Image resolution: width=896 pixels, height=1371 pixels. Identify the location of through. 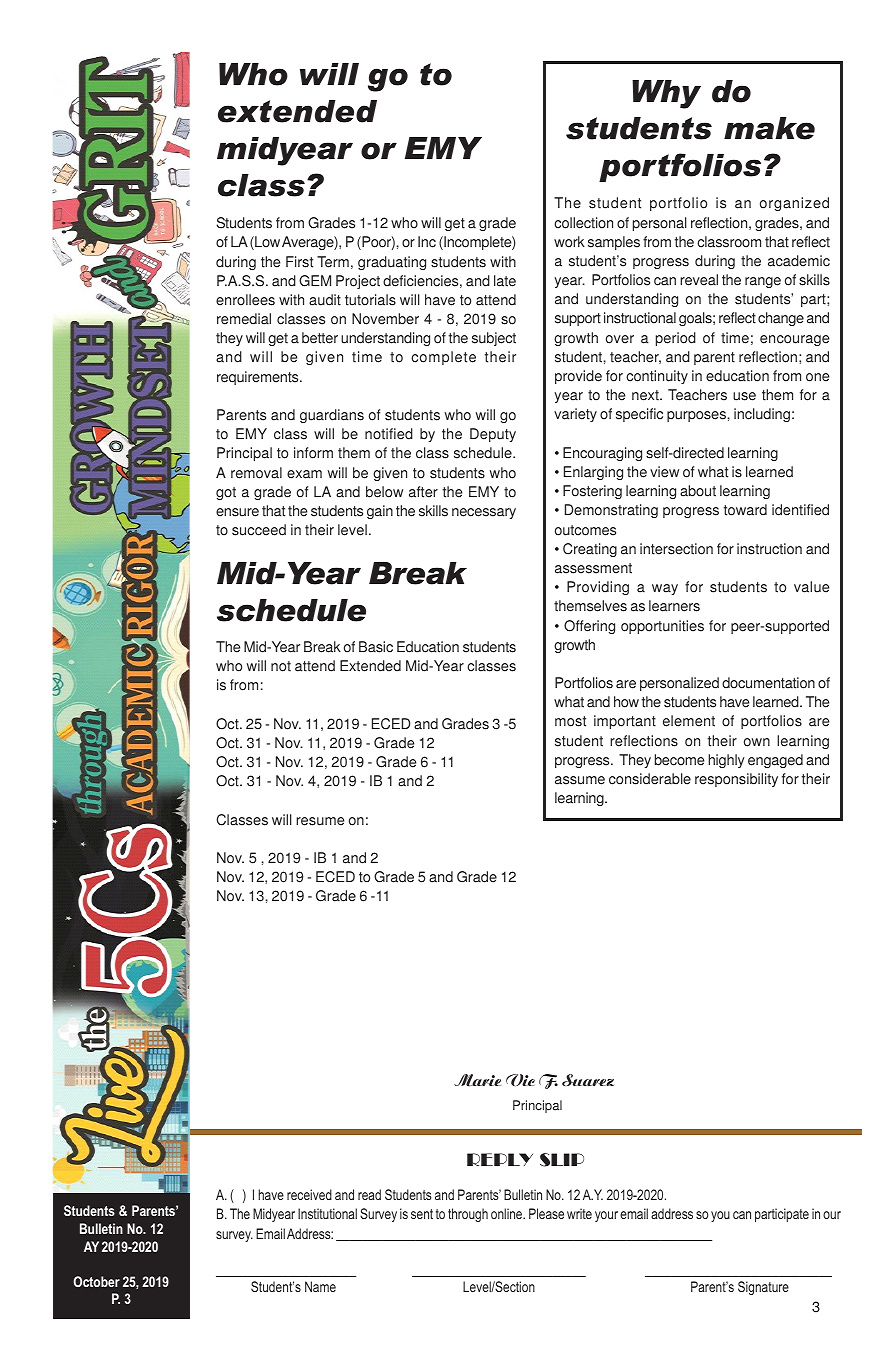
(468, 1215).
